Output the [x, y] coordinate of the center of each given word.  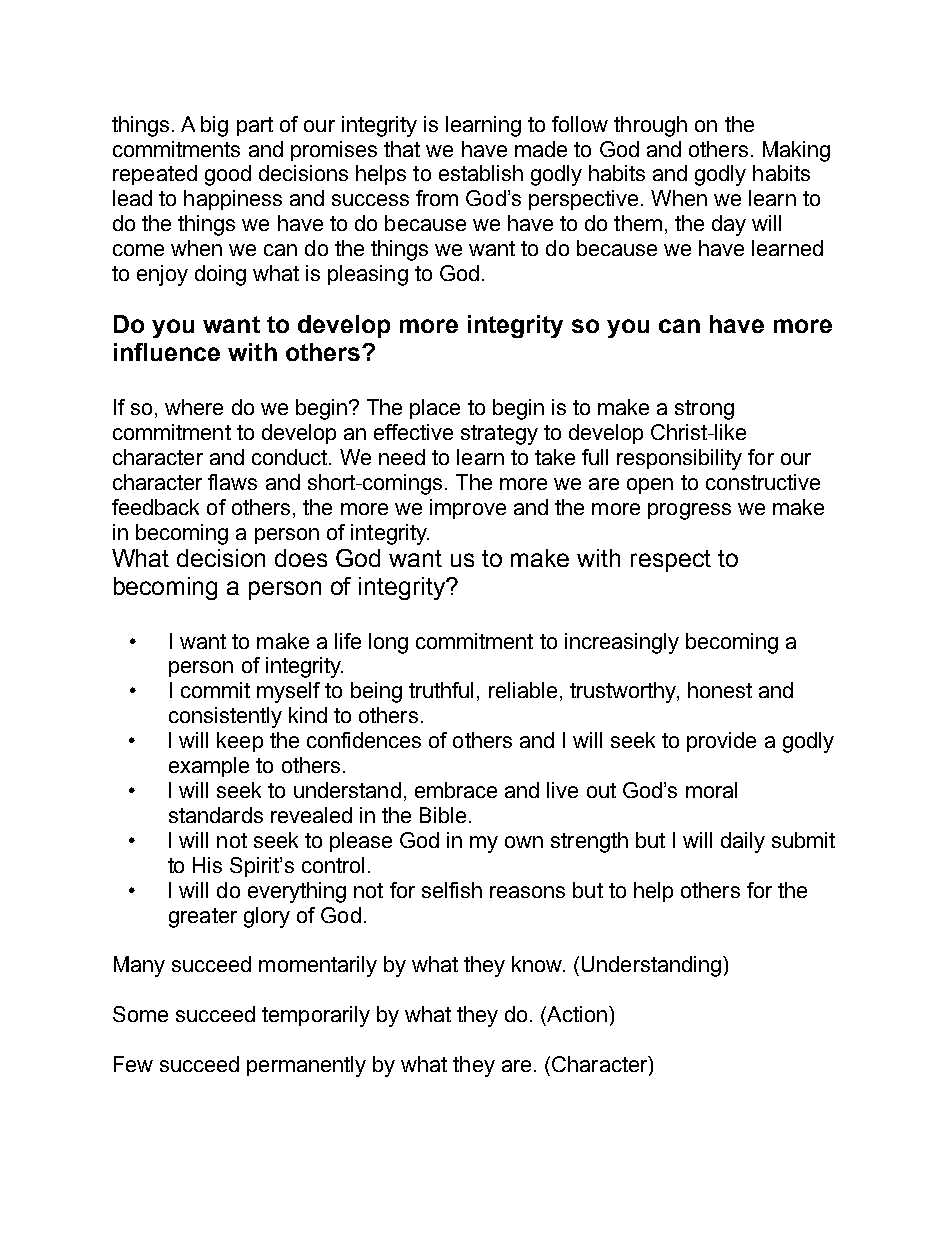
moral [711, 790]
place [435, 409]
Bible [443, 815]
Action [576, 1014]
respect [671, 561]
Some [140, 1014]
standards [216, 815]
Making [796, 151]
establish [481, 173]
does [301, 558]
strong [704, 410]
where [194, 407]
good [228, 175]
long [388, 643]
